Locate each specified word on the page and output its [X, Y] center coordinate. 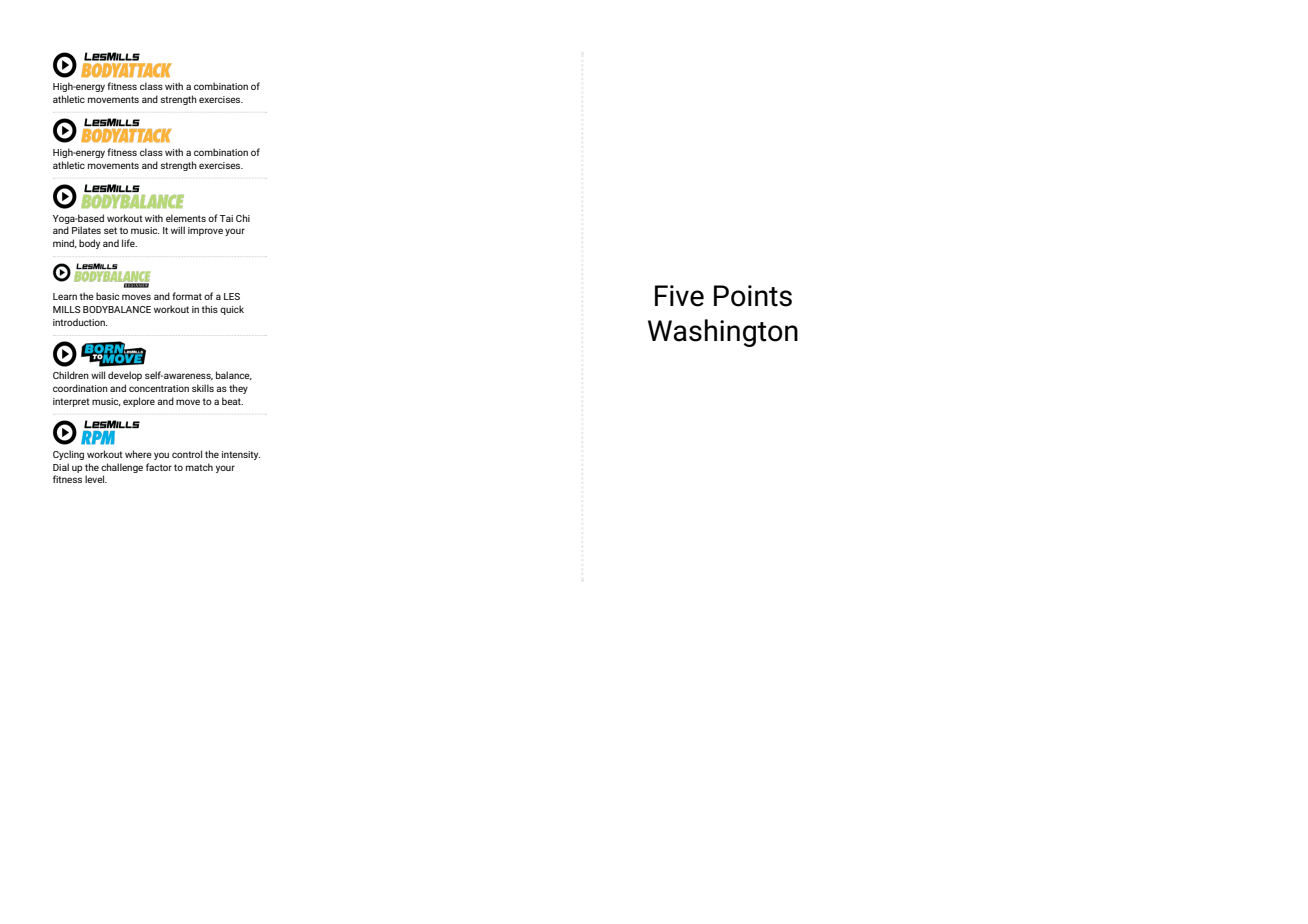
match [199, 467]
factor [159, 467]
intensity [241, 455]
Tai [226, 218]
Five [679, 296]
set [110, 230]
